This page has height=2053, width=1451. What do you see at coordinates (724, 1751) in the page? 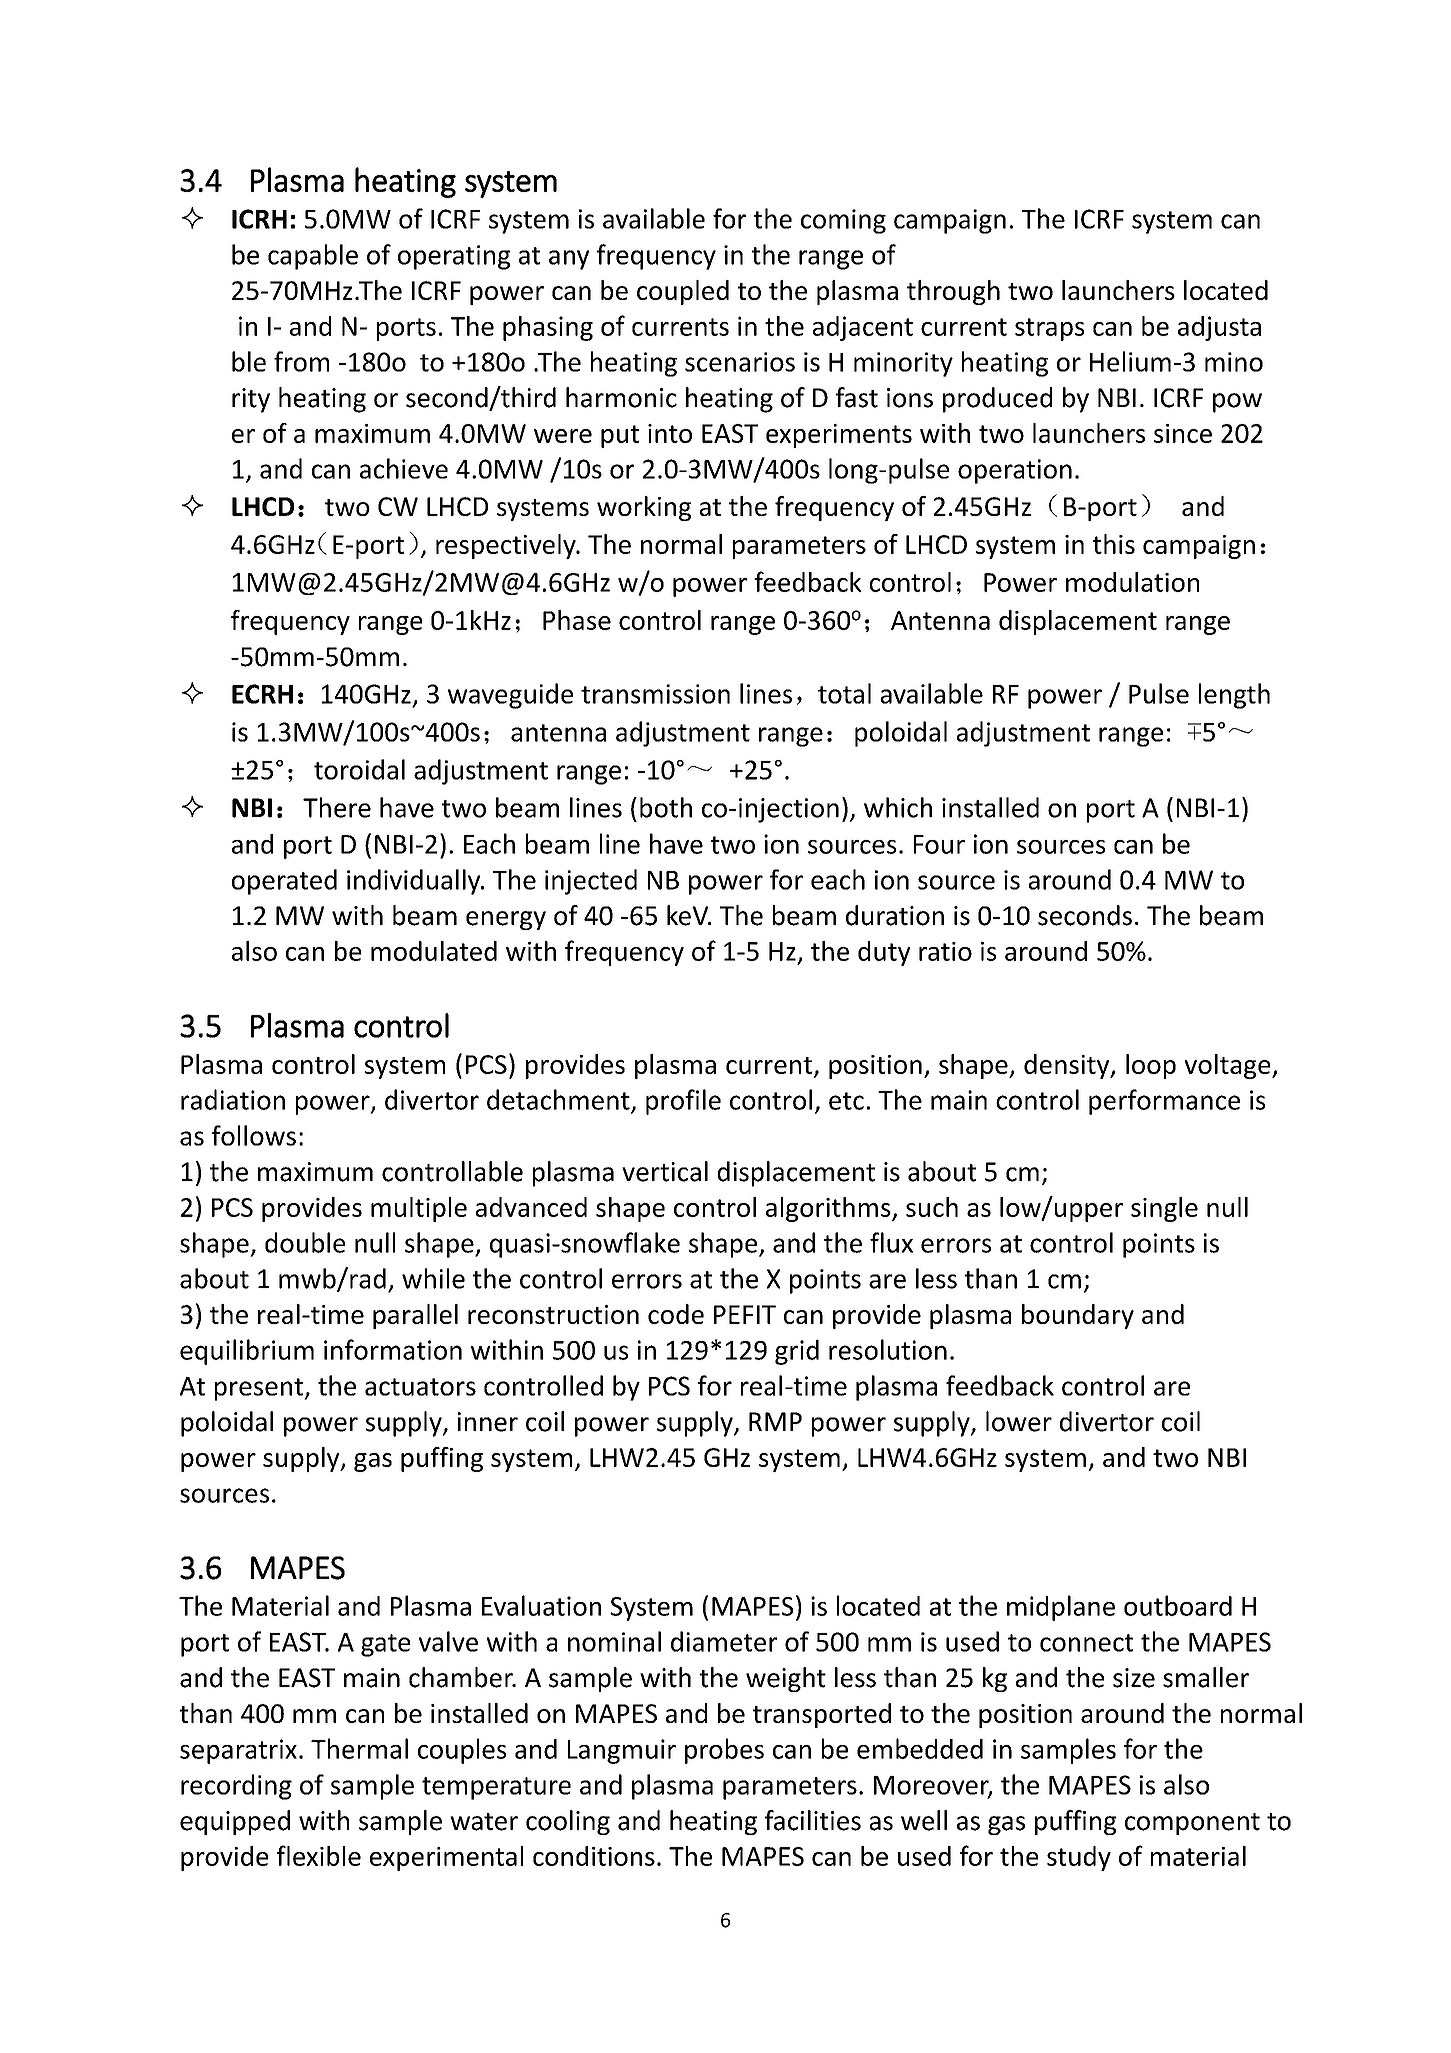
I see `probes` at bounding box center [724, 1751].
